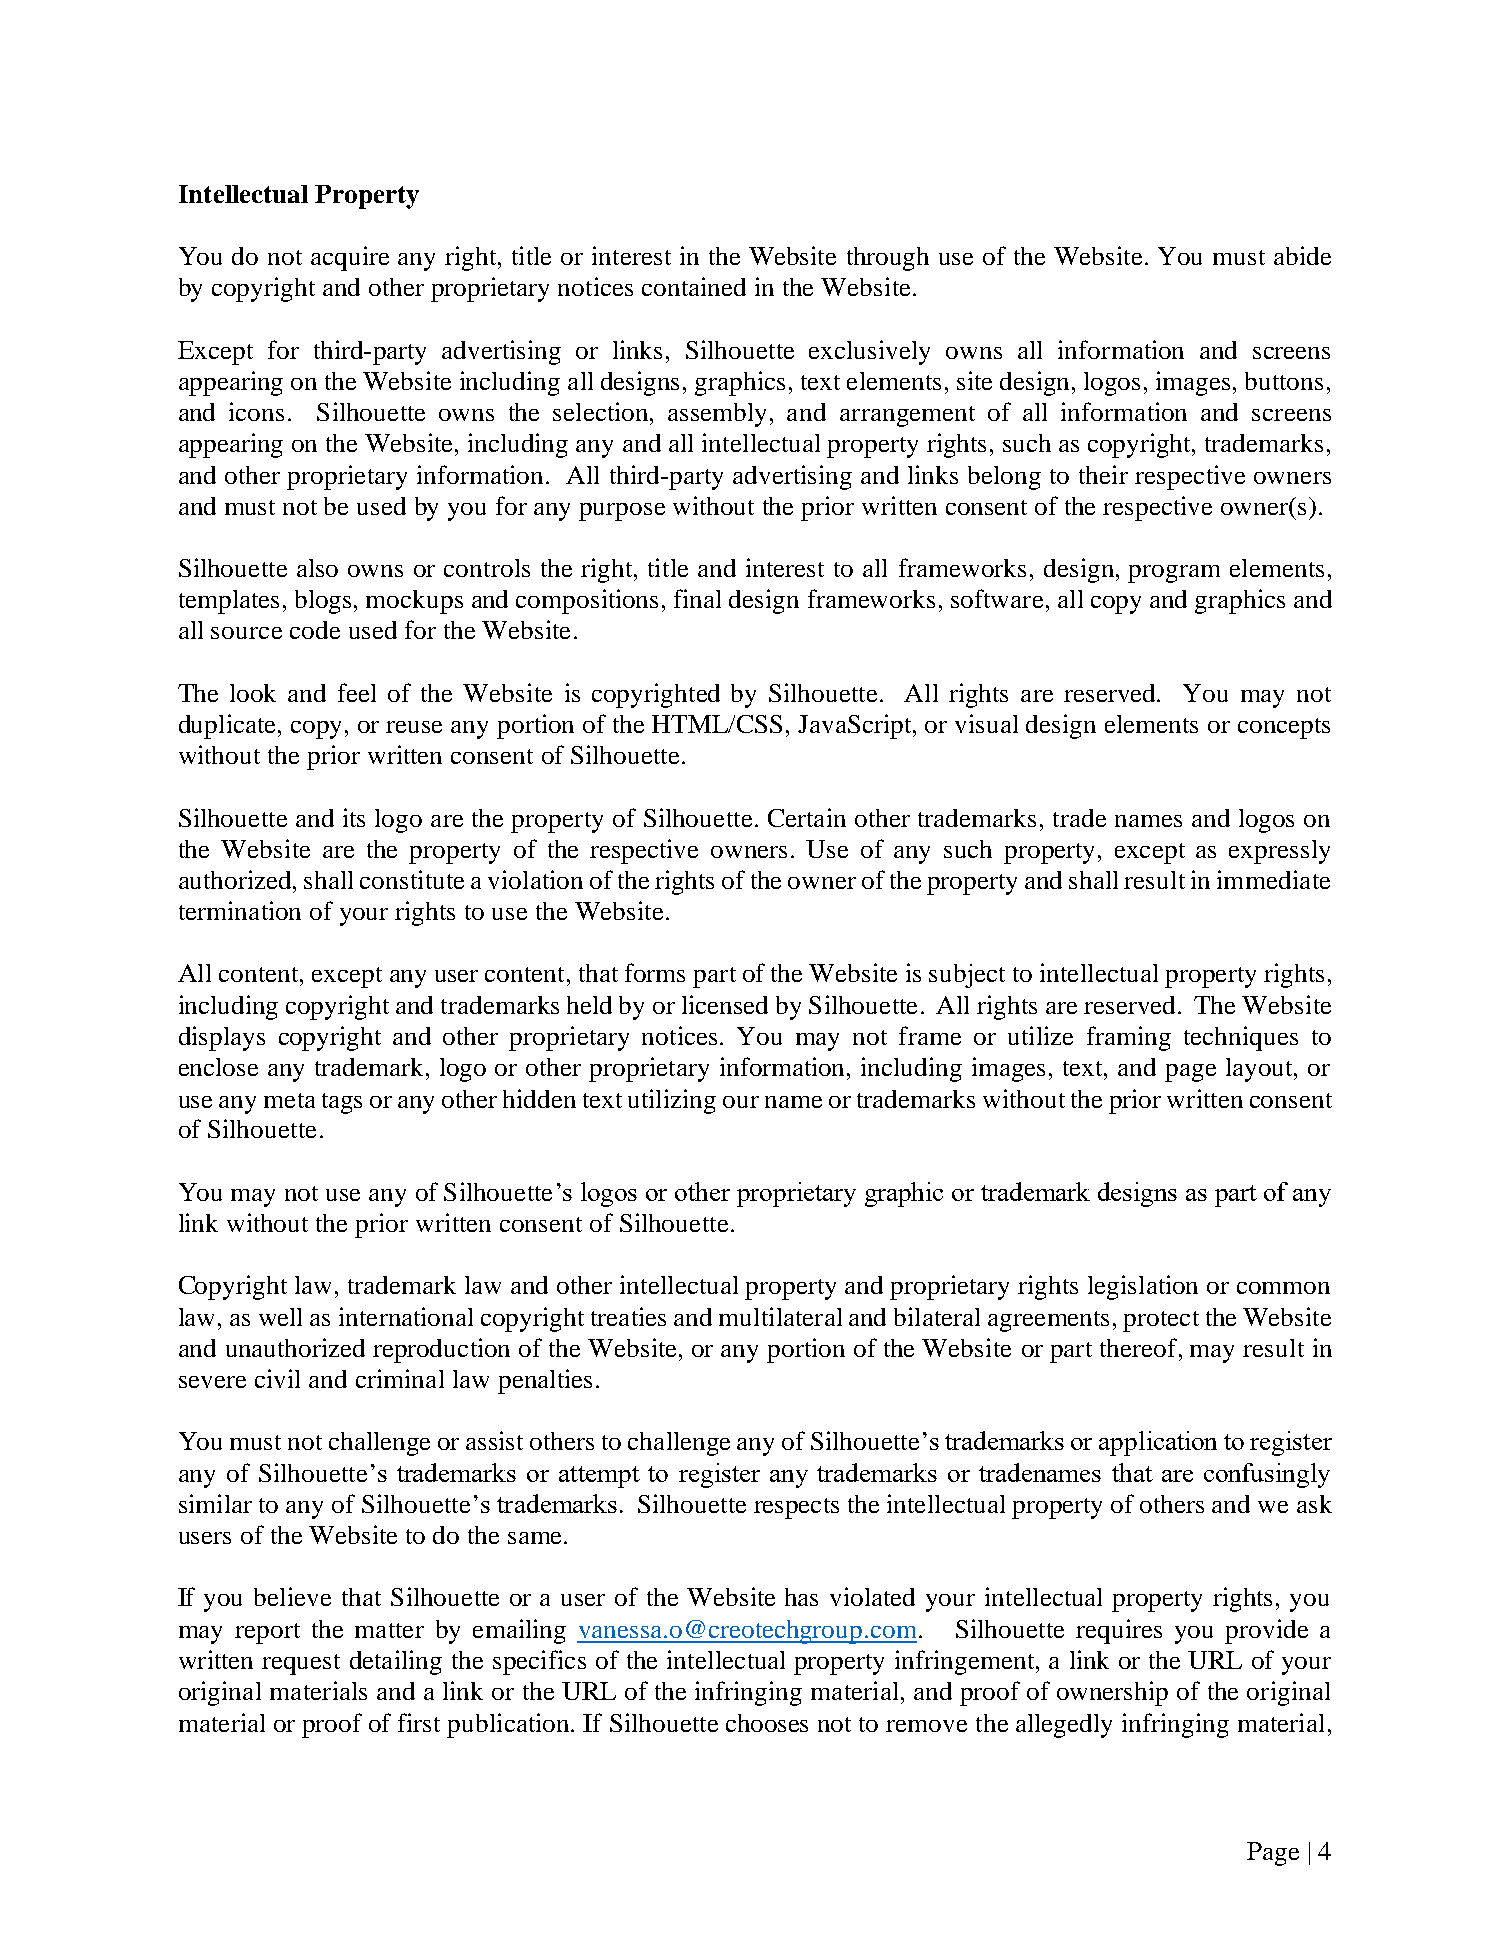 The width and height of the page is (1509, 1953). Describe the element at coordinates (767, 1723) in the page. I see `chooses` at that location.
